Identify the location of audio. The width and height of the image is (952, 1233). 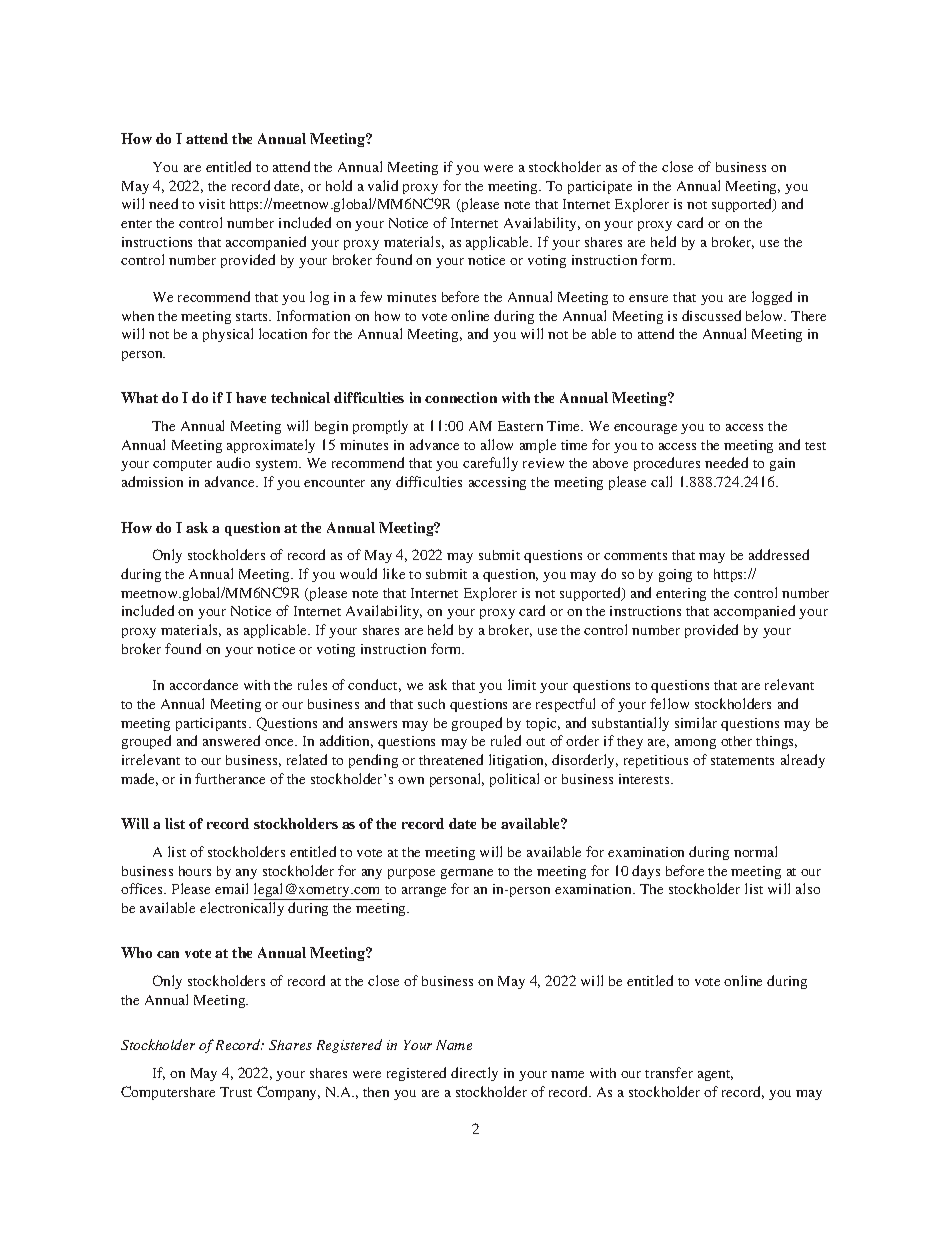
(233, 462).
